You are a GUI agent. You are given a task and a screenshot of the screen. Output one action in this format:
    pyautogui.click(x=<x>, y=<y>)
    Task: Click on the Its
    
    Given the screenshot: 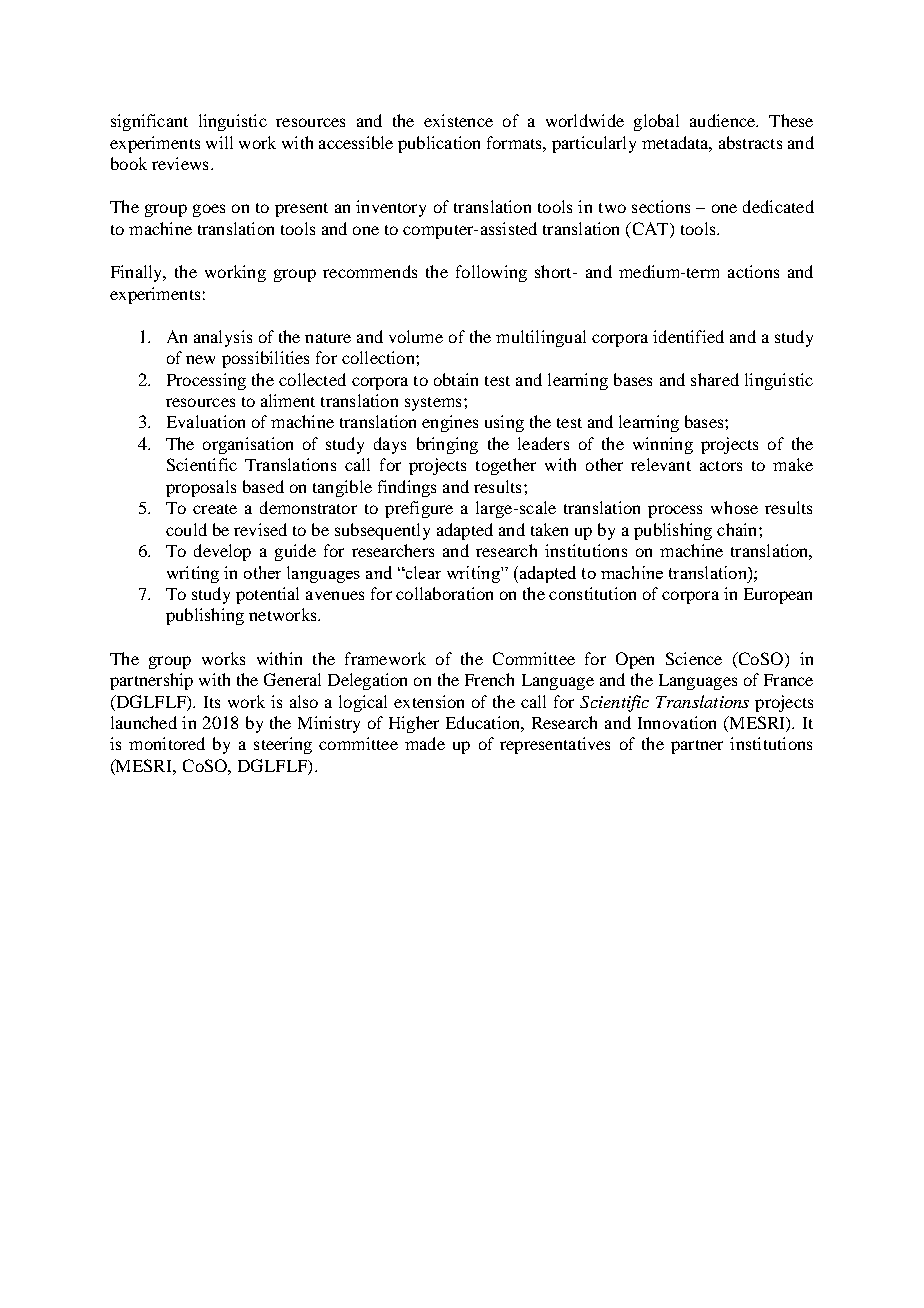 What is the action you would take?
    pyautogui.click(x=212, y=702)
